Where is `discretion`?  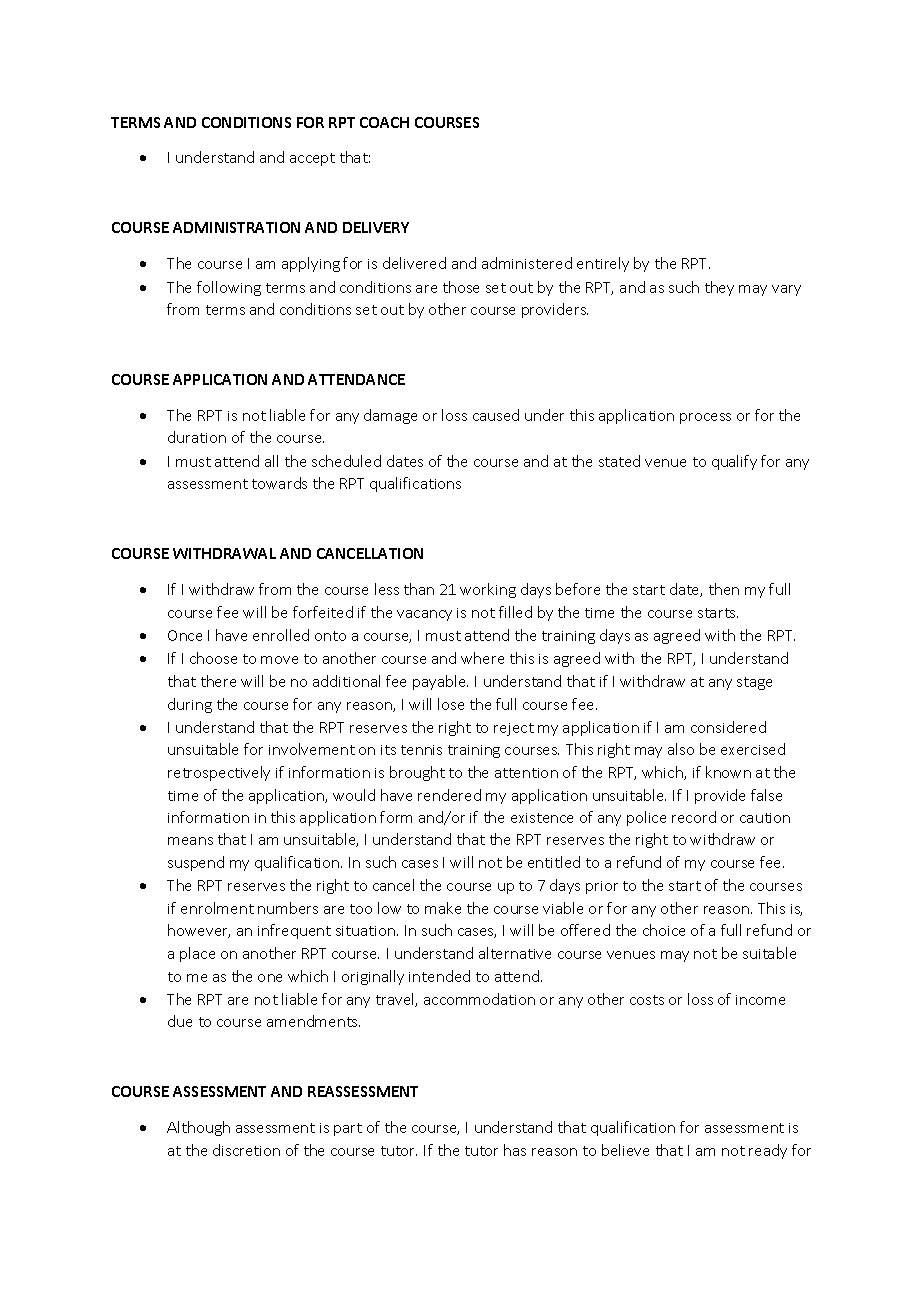
discretion is located at coordinates (246, 1150).
